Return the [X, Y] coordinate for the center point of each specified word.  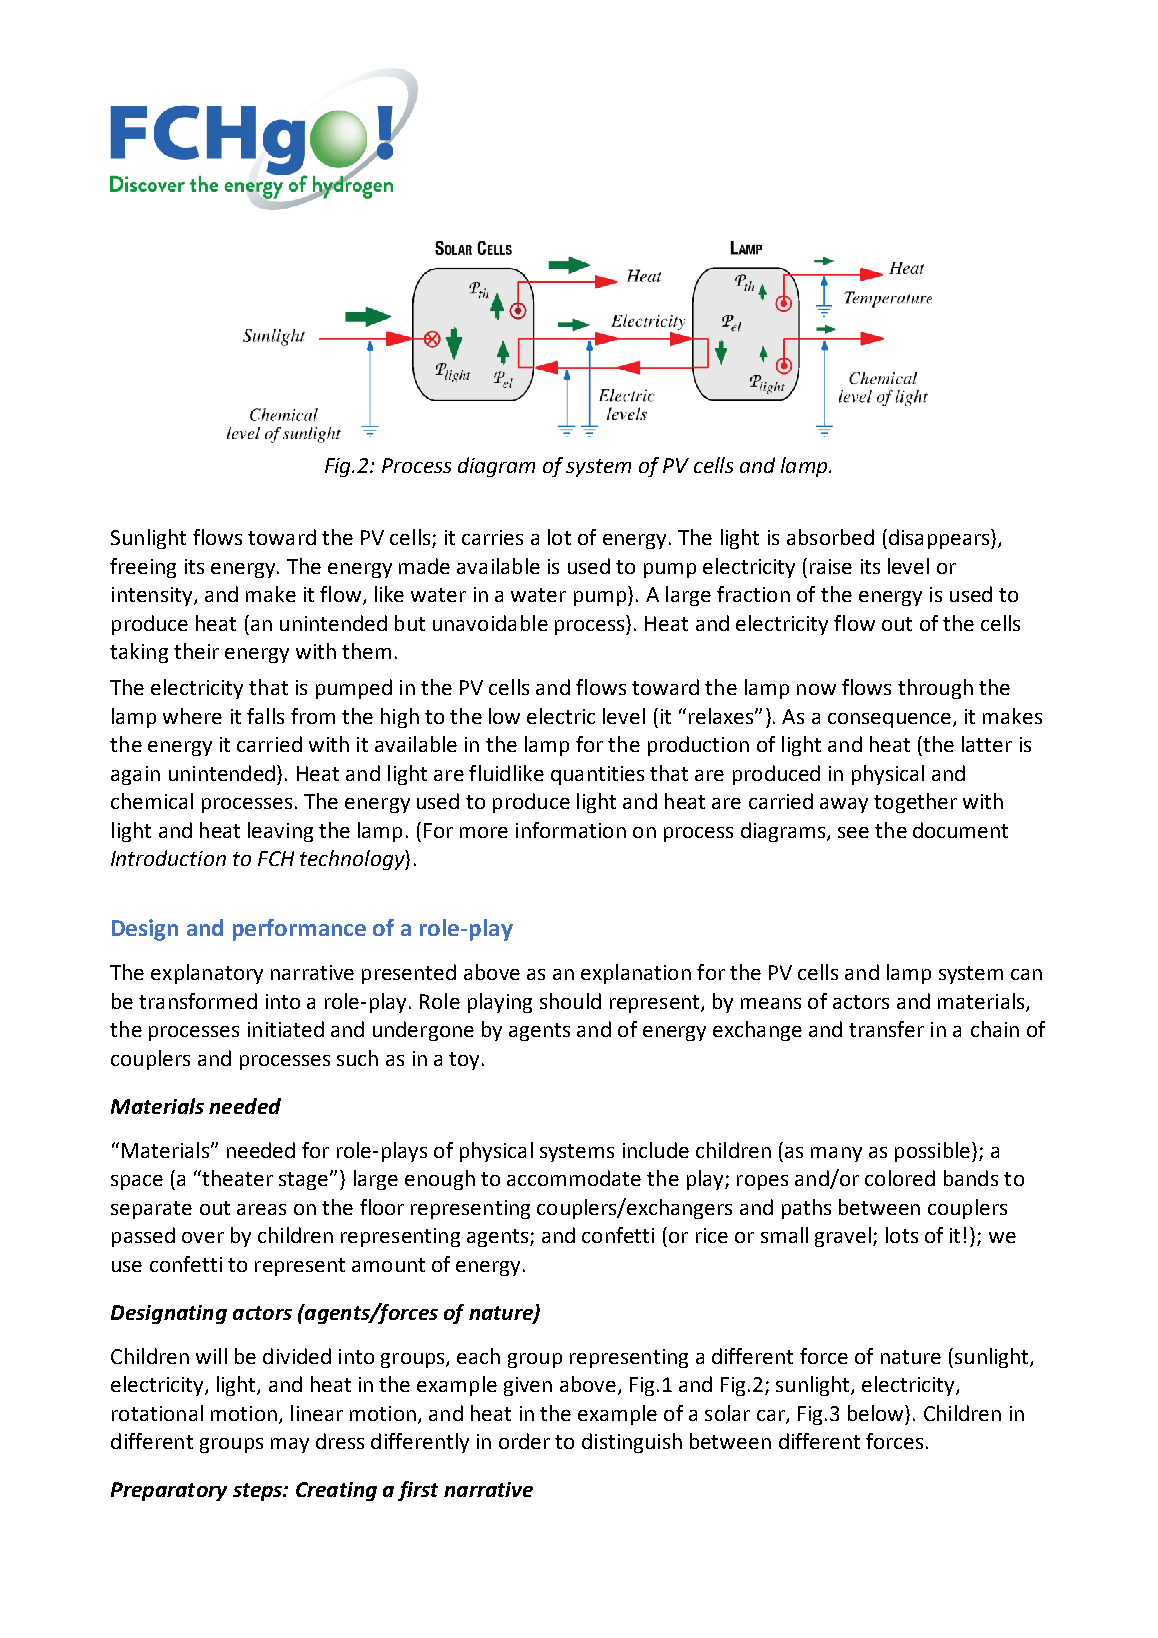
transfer [886, 1029]
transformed [198, 1001]
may [290, 1445]
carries [492, 537]
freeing [143, 568]
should [570, 1001]
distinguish [632, 1443]
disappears [939, 539]
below [877, 1413]
